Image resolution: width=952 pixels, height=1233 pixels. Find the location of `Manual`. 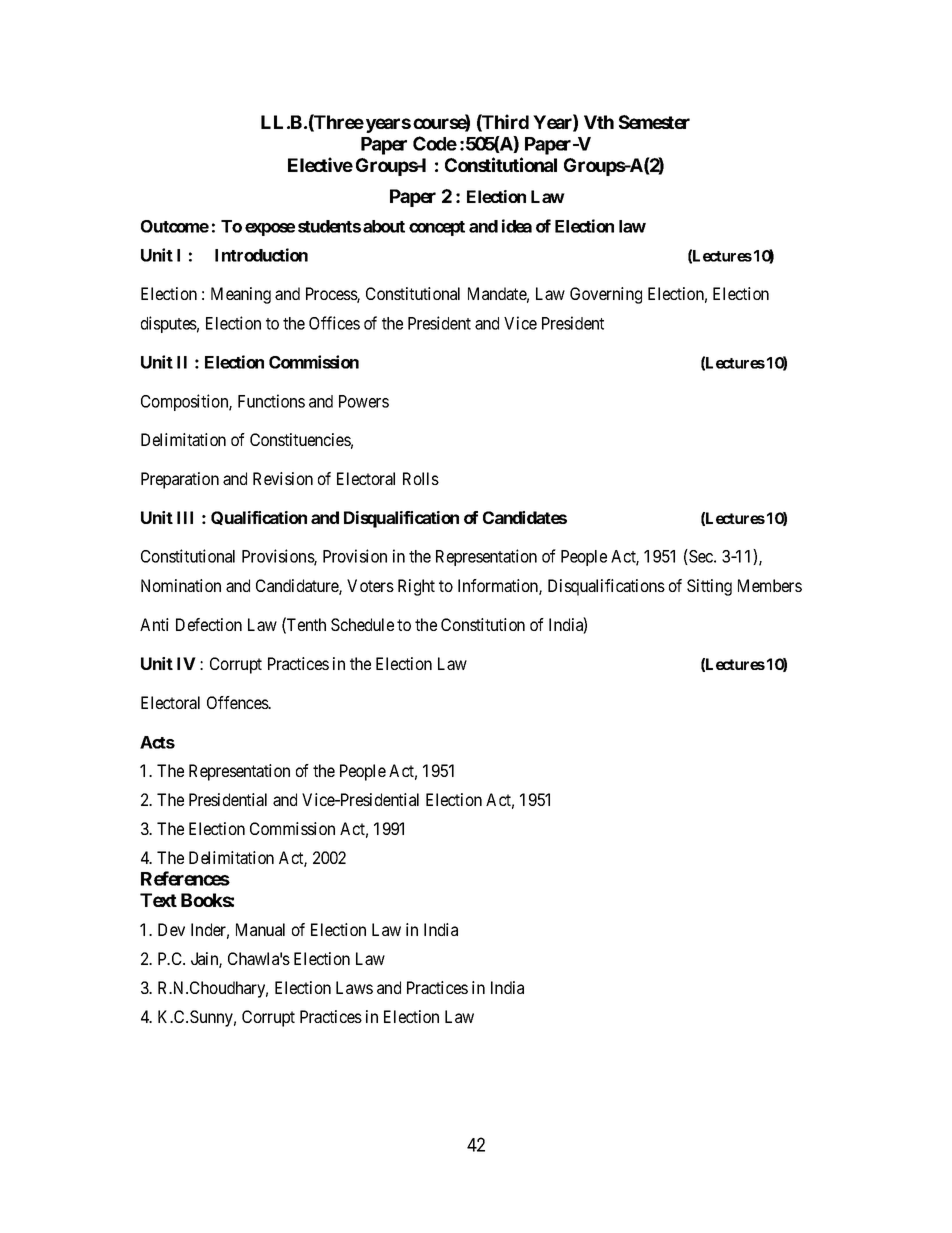

Manual is located at coordinates (260, 929).
